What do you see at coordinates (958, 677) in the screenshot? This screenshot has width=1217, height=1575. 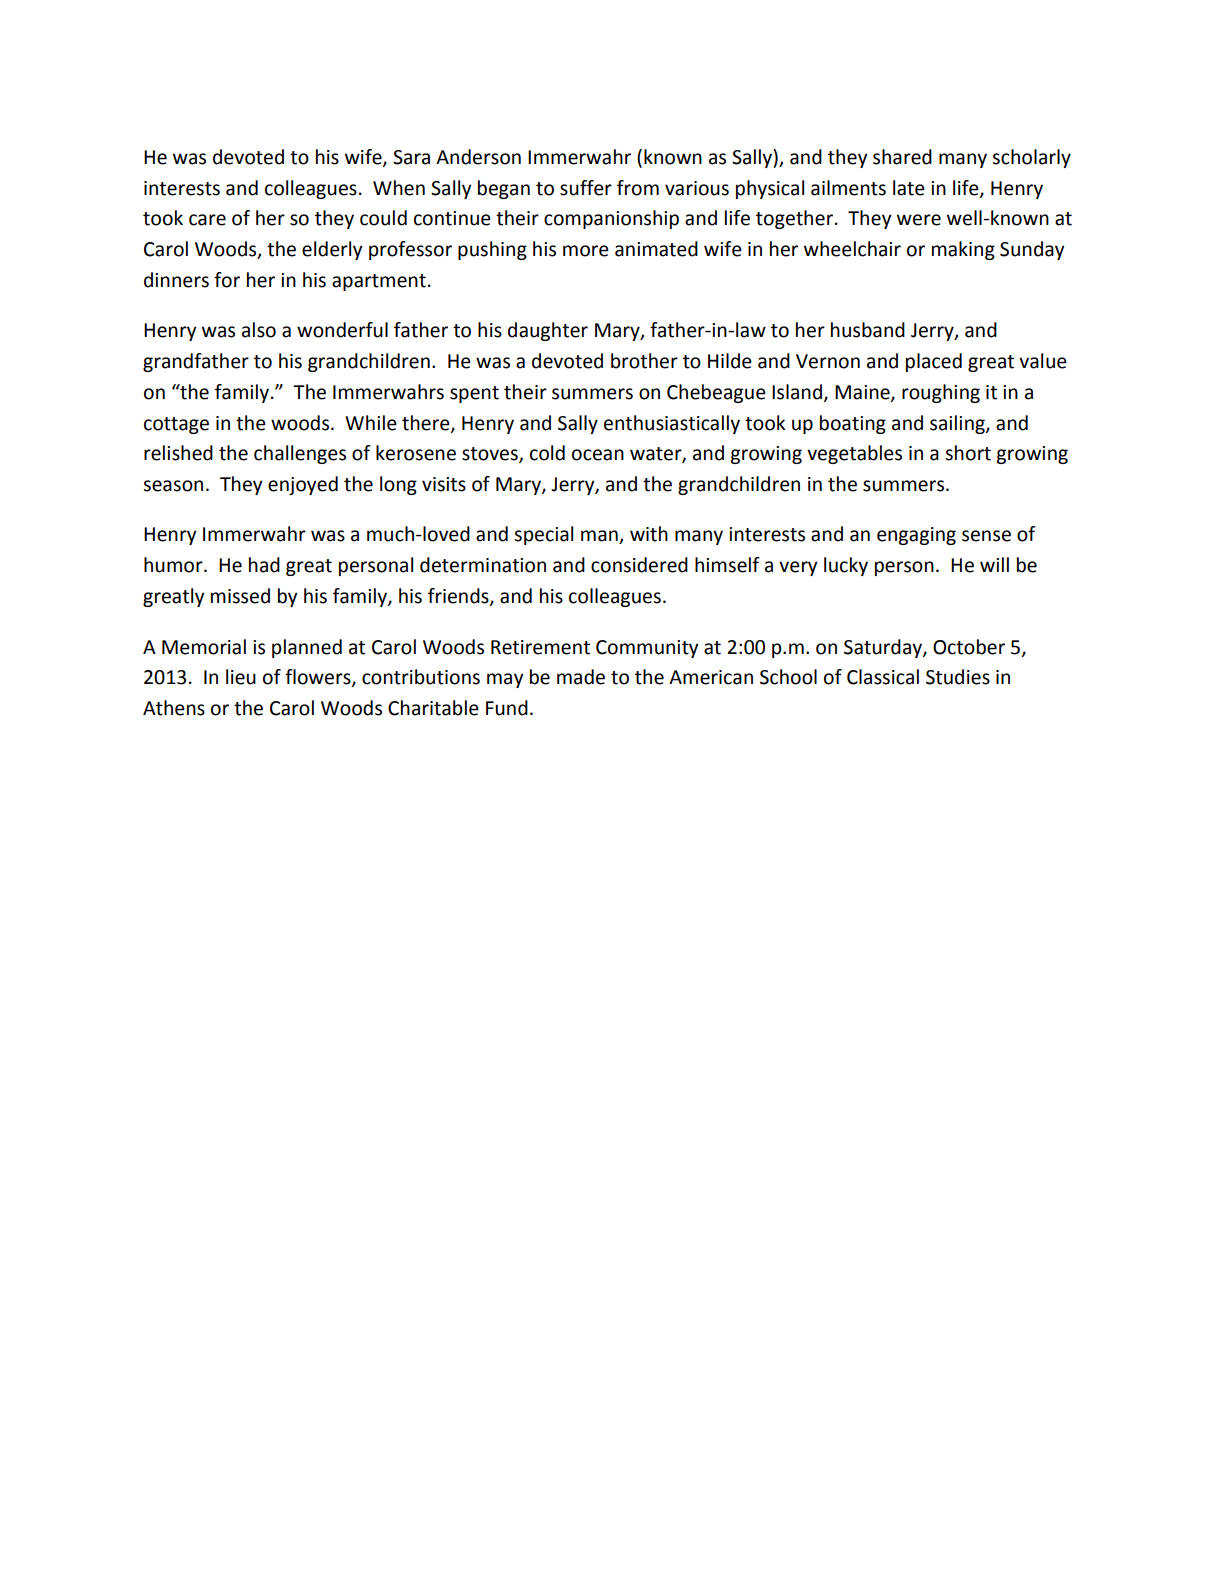 I see `Studies` at bounding box center [958, 677].
